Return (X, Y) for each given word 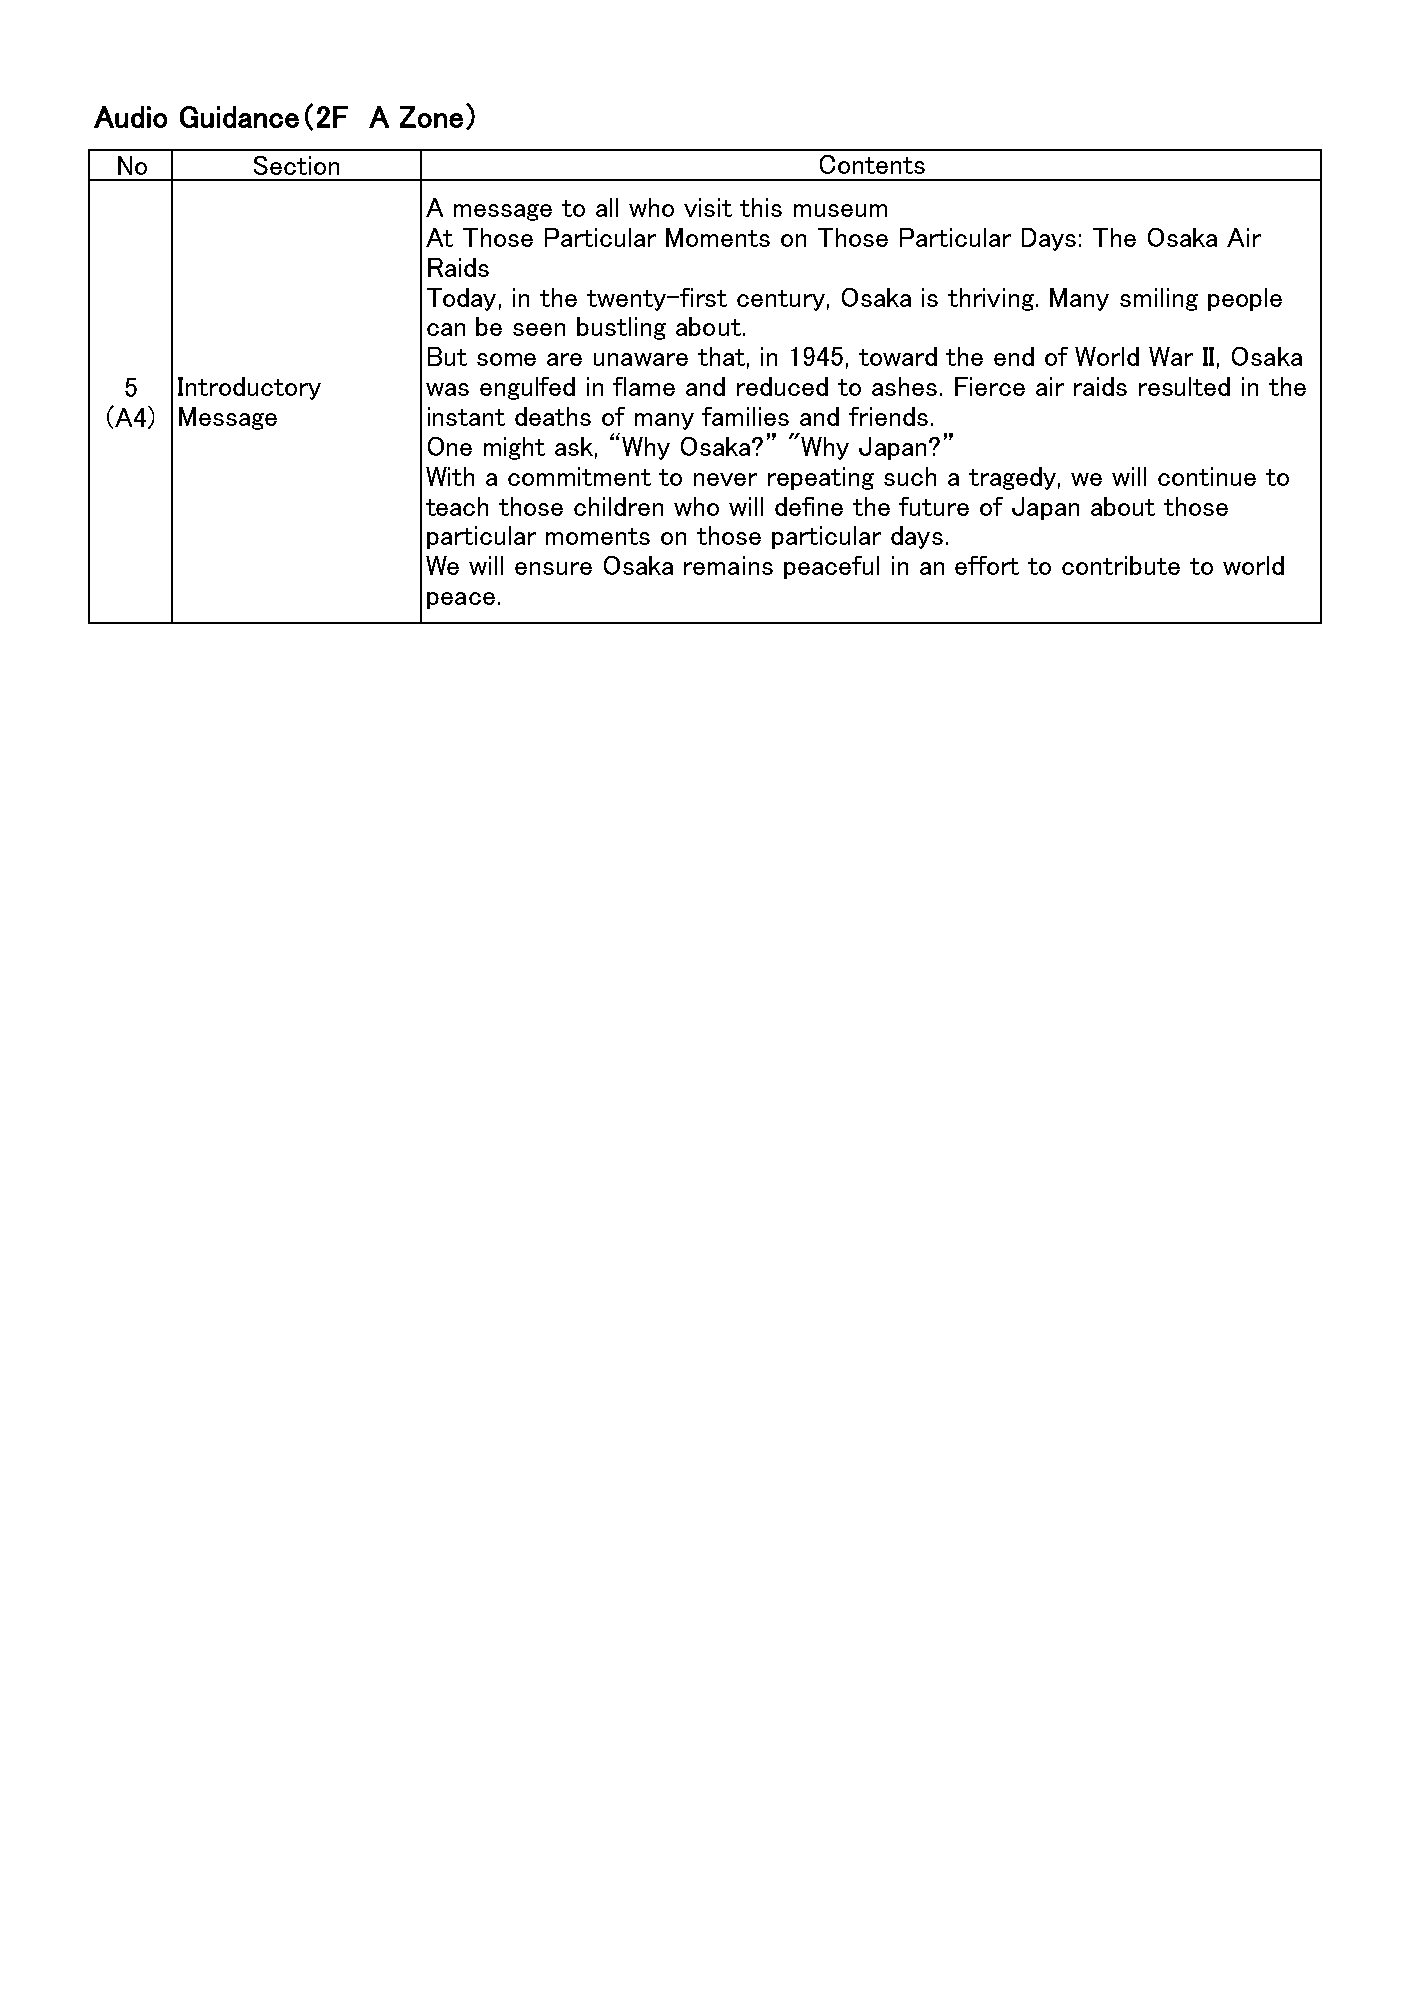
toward (898, 356)
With (450, 476)
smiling (1159, 299)
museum (840, 210)
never (725, 479)
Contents (872, 164)
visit (708, 207)
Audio (130, 117)
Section (296, 165)
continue (1207, 476)
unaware (641, 359)
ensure (553, 568)
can (446, 329)
